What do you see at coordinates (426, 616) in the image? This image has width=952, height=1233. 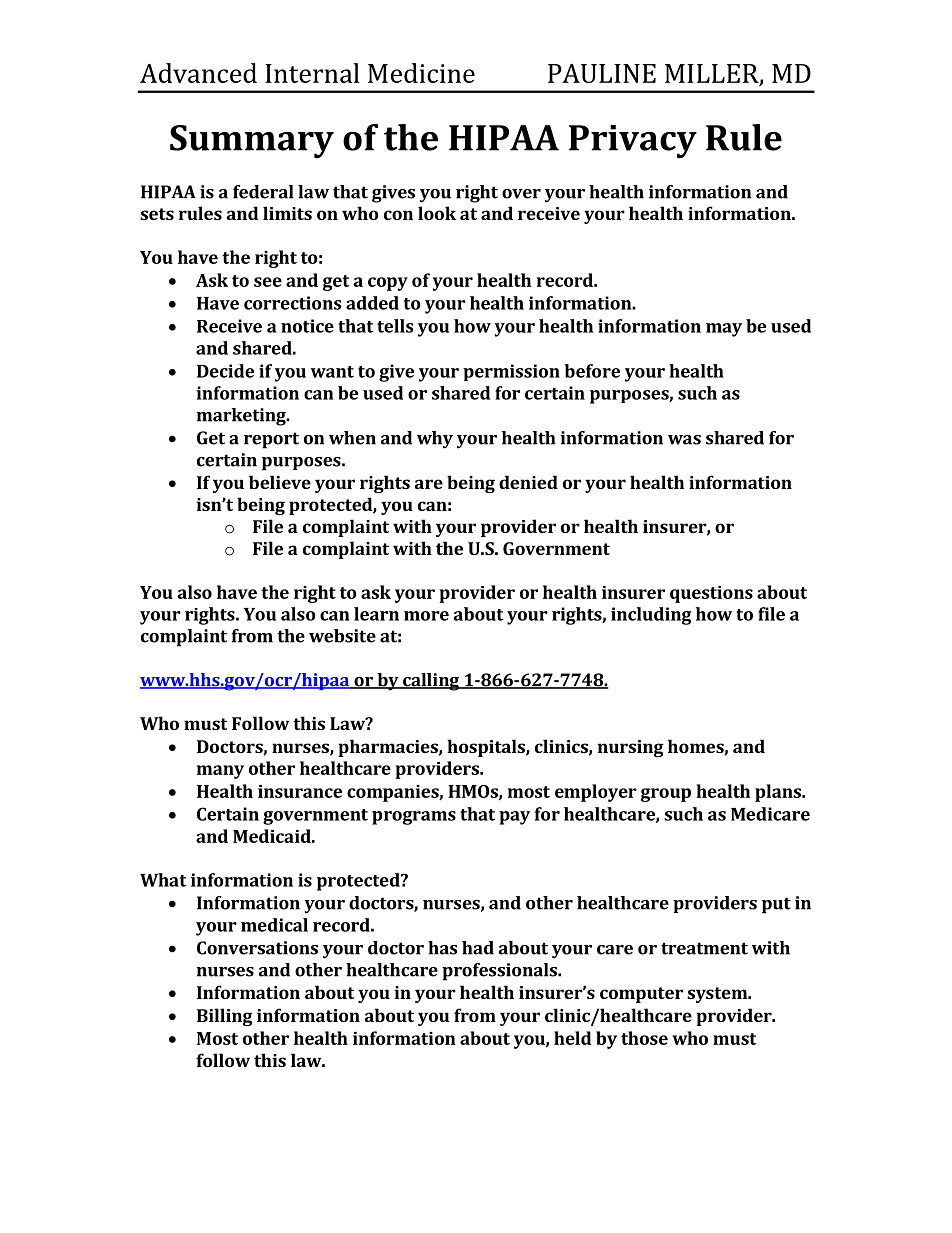 I see `more` at bounding box center [426, 616].
